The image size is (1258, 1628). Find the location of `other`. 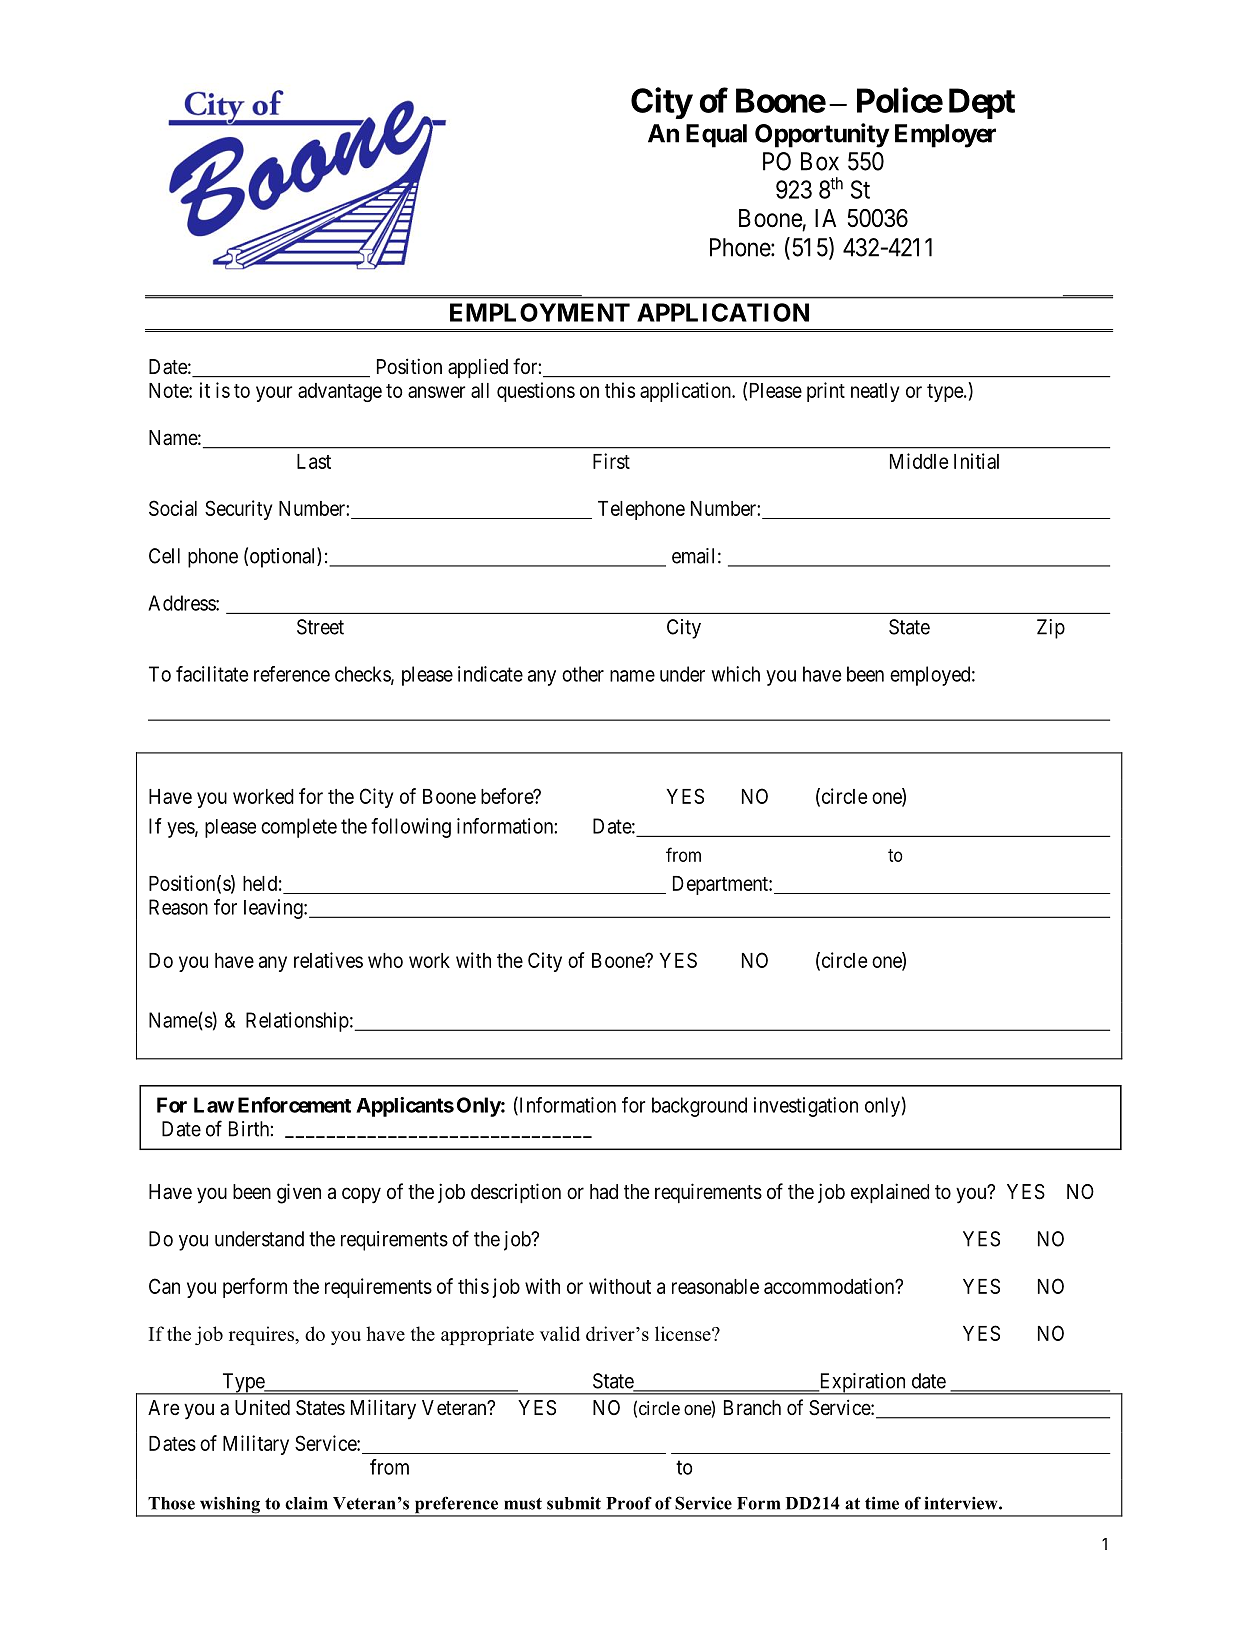

other is located at coordinates (583, 674).
